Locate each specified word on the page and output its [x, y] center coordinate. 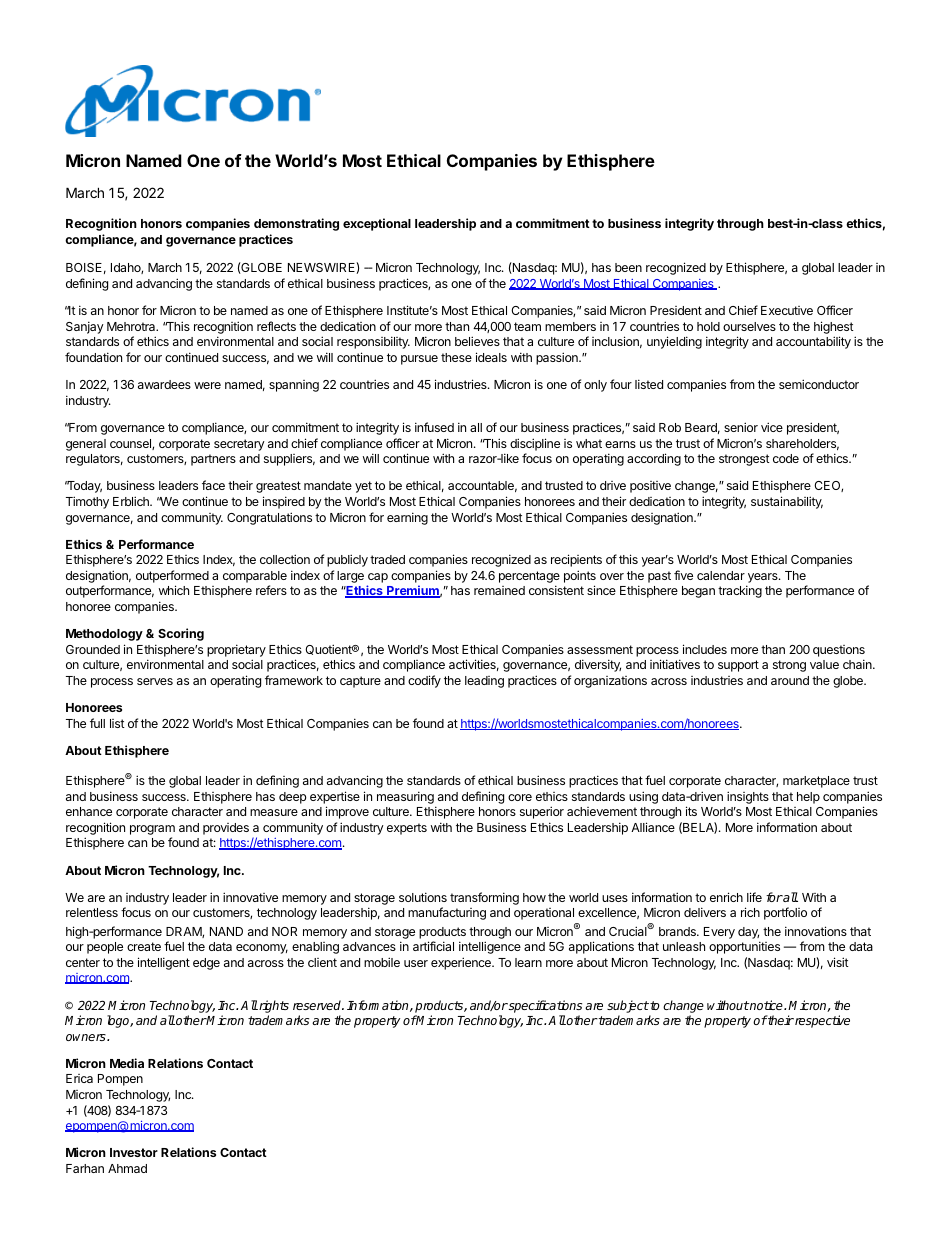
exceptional [377, 224]
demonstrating [296, 224]
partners [213, 460]
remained [499, 590]
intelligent [164, 963]
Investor [134, 1152]
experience [462, 963]
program [152, 830]
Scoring [181, 634]
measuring [405, 797]
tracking [740, 591]
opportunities [744, 947]
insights [748, 797]
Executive [787, 310]
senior [741, 427]
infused [434, 427]
